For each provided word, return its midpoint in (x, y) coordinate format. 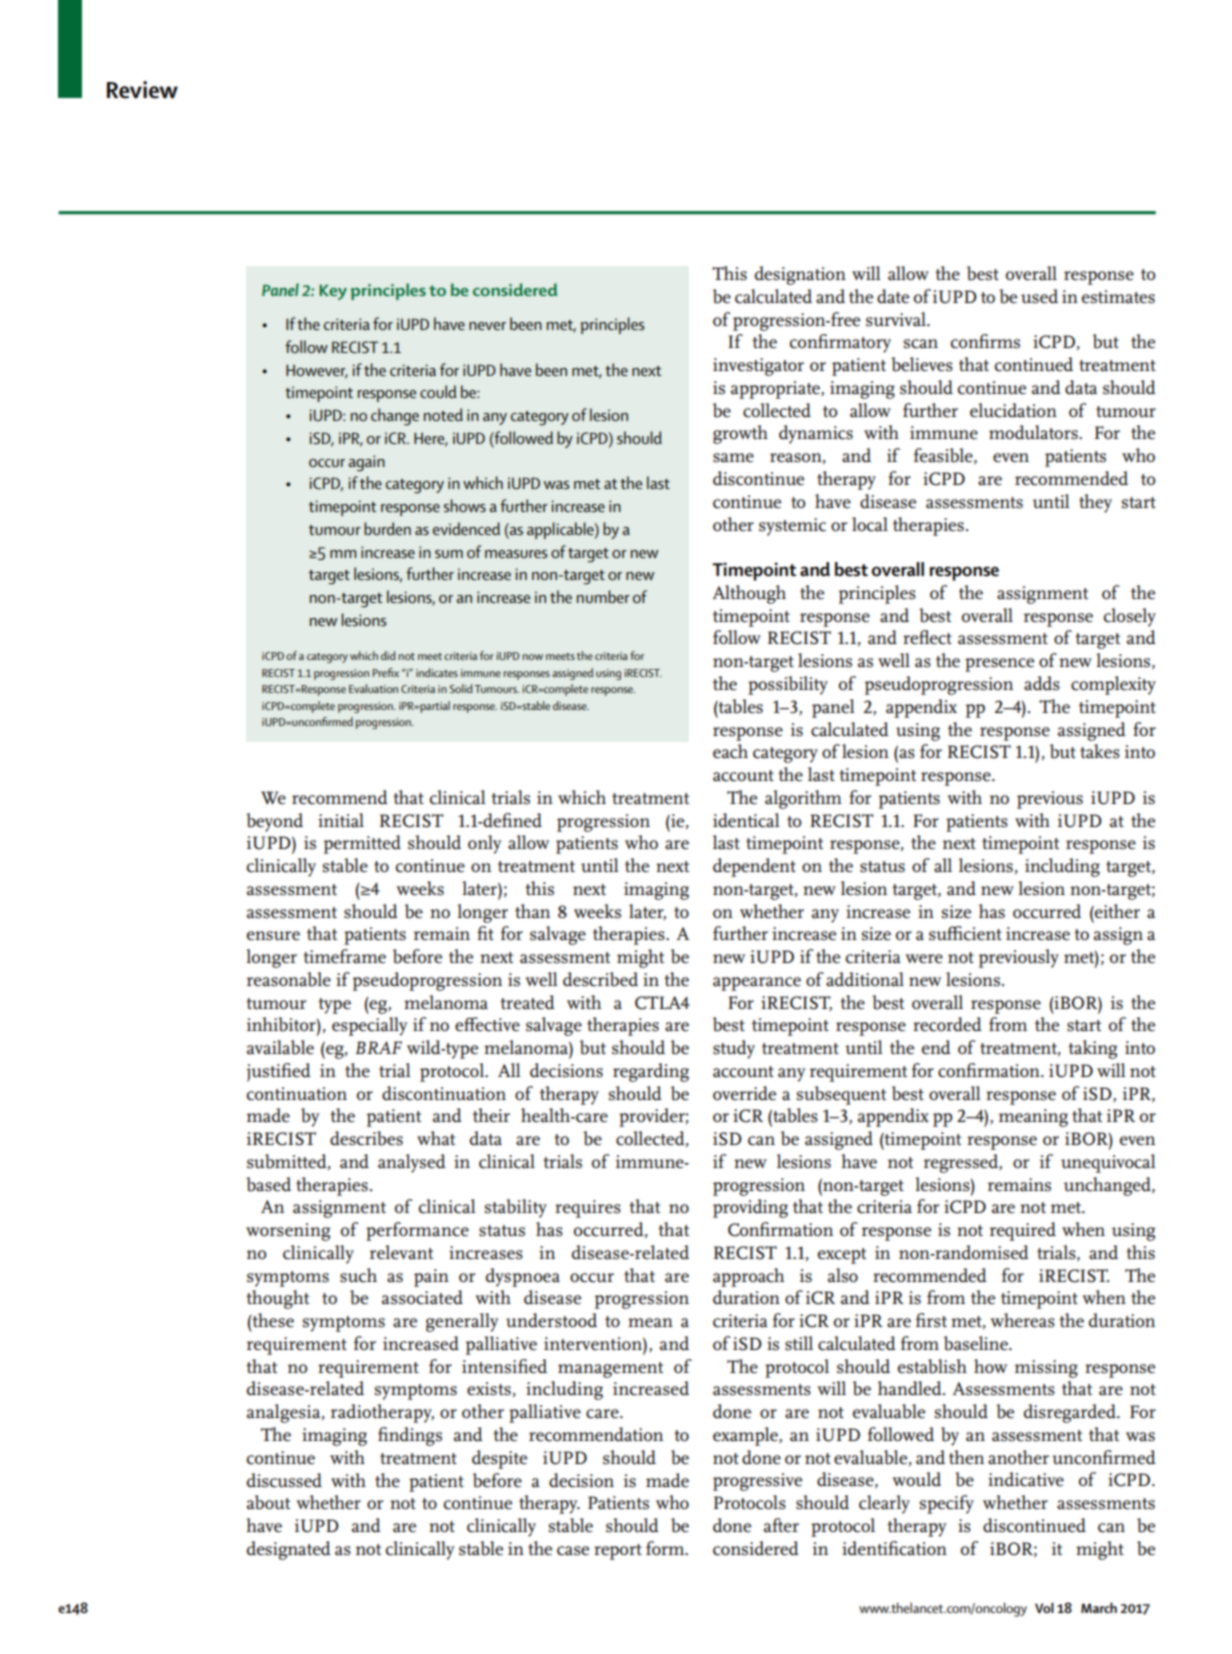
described (600, 979)
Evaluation (373, 688)
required (1023, 1231)
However (317, 371)
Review (142, 90)
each (730, 751)
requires (588, 1209)
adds (1042, 683)
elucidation (1013, 410)
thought (277, 1299)
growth (740, 434)
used (1039, 296)
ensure (273, 936)
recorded (947, 1024)
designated (289, 1550)
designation (800, 275)
